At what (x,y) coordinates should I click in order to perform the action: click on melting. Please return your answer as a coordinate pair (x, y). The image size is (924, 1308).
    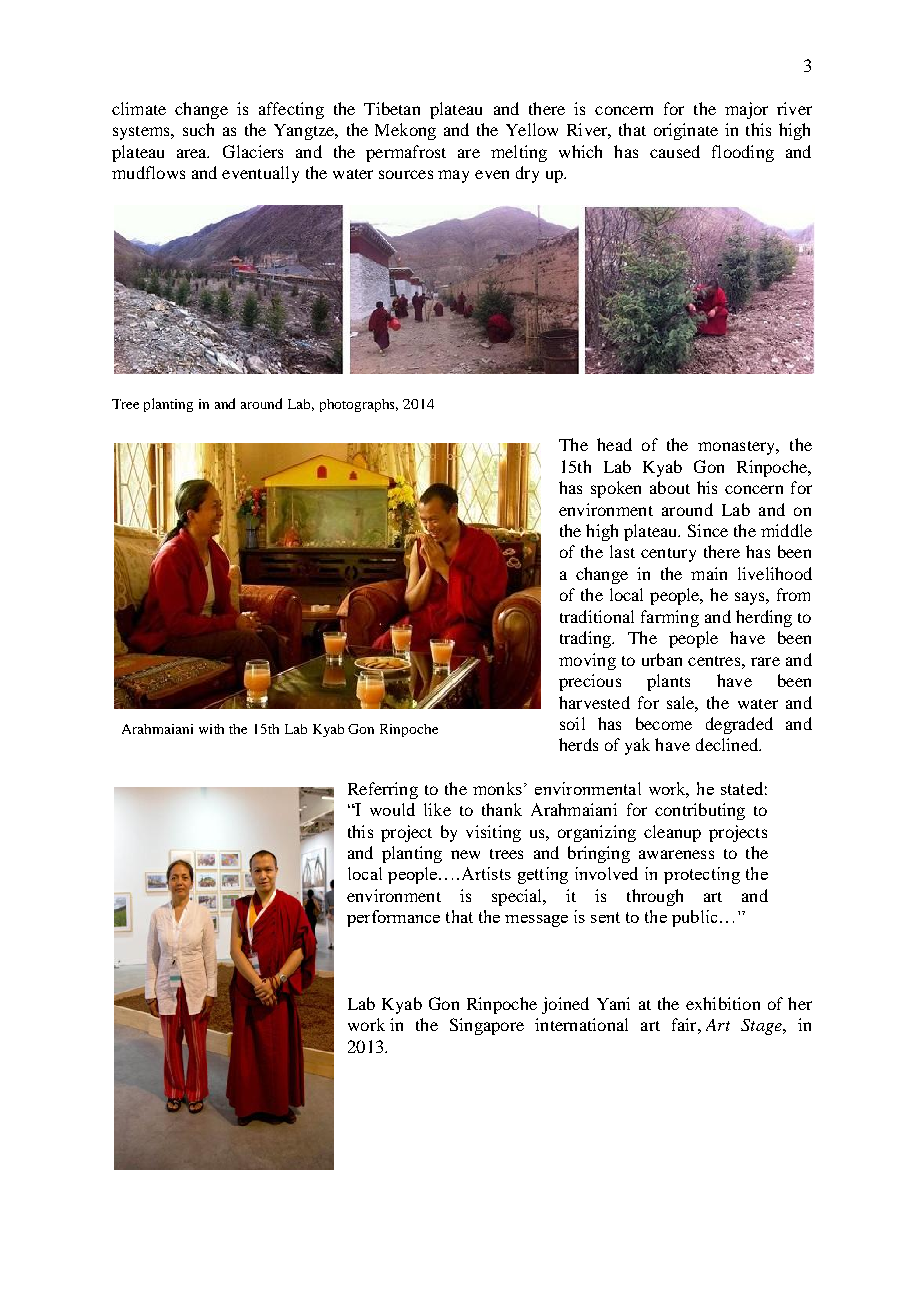
    Looking at the image, I should click on (519, 153).
